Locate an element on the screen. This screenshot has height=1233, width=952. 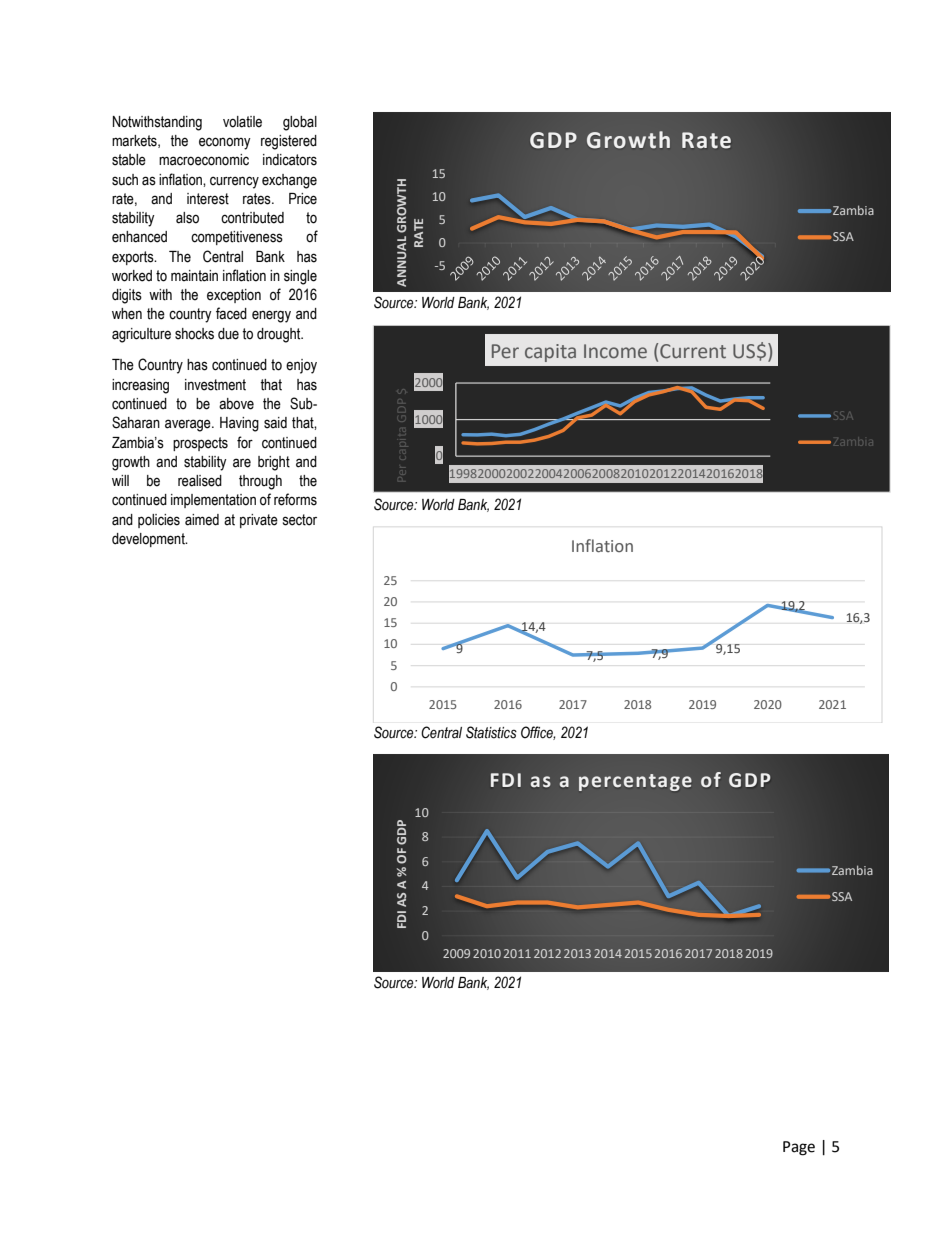
global is located at coordinates (300, 123).
